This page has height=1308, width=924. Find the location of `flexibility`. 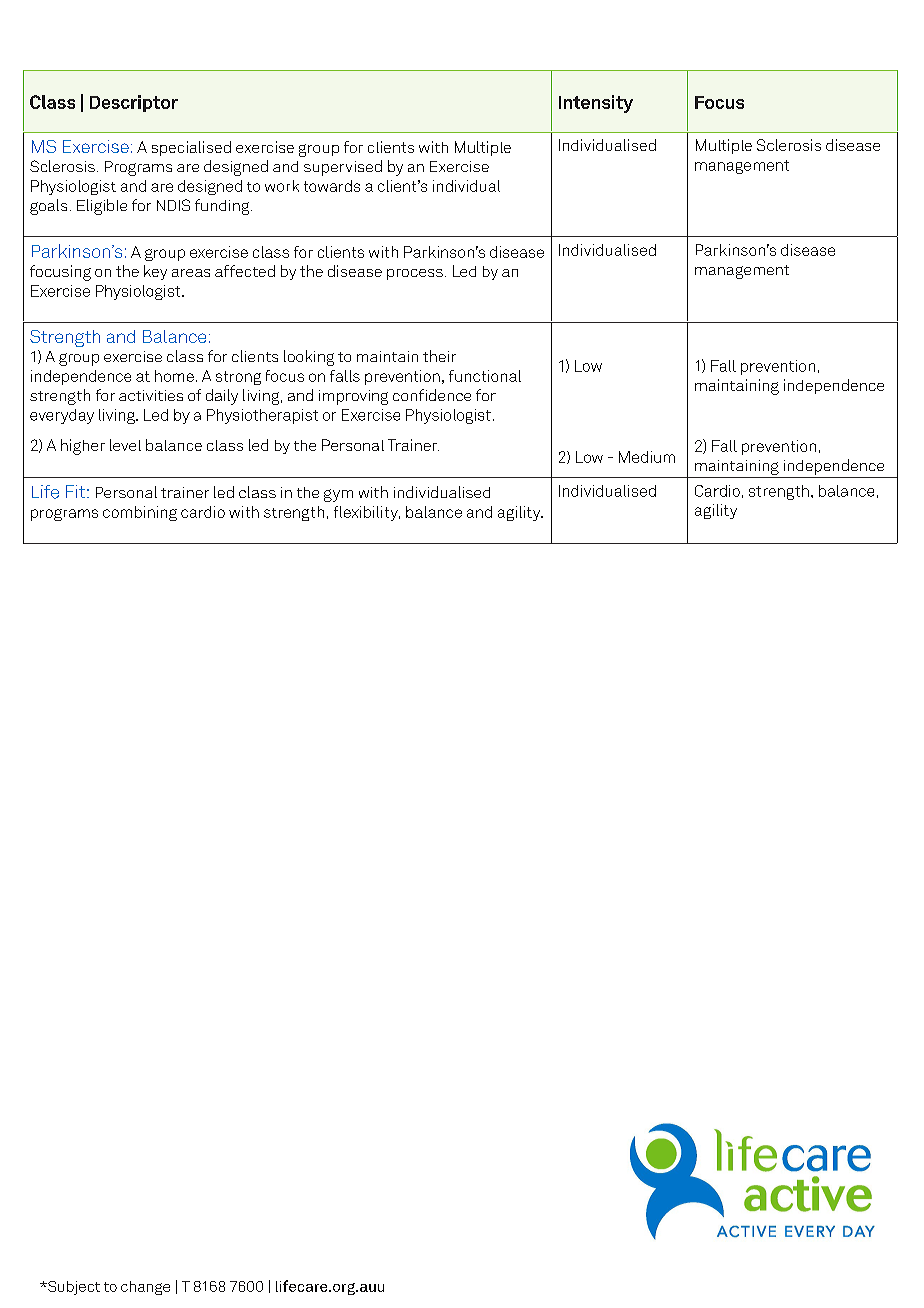

flexibility is located at coordinates (367, 513).
